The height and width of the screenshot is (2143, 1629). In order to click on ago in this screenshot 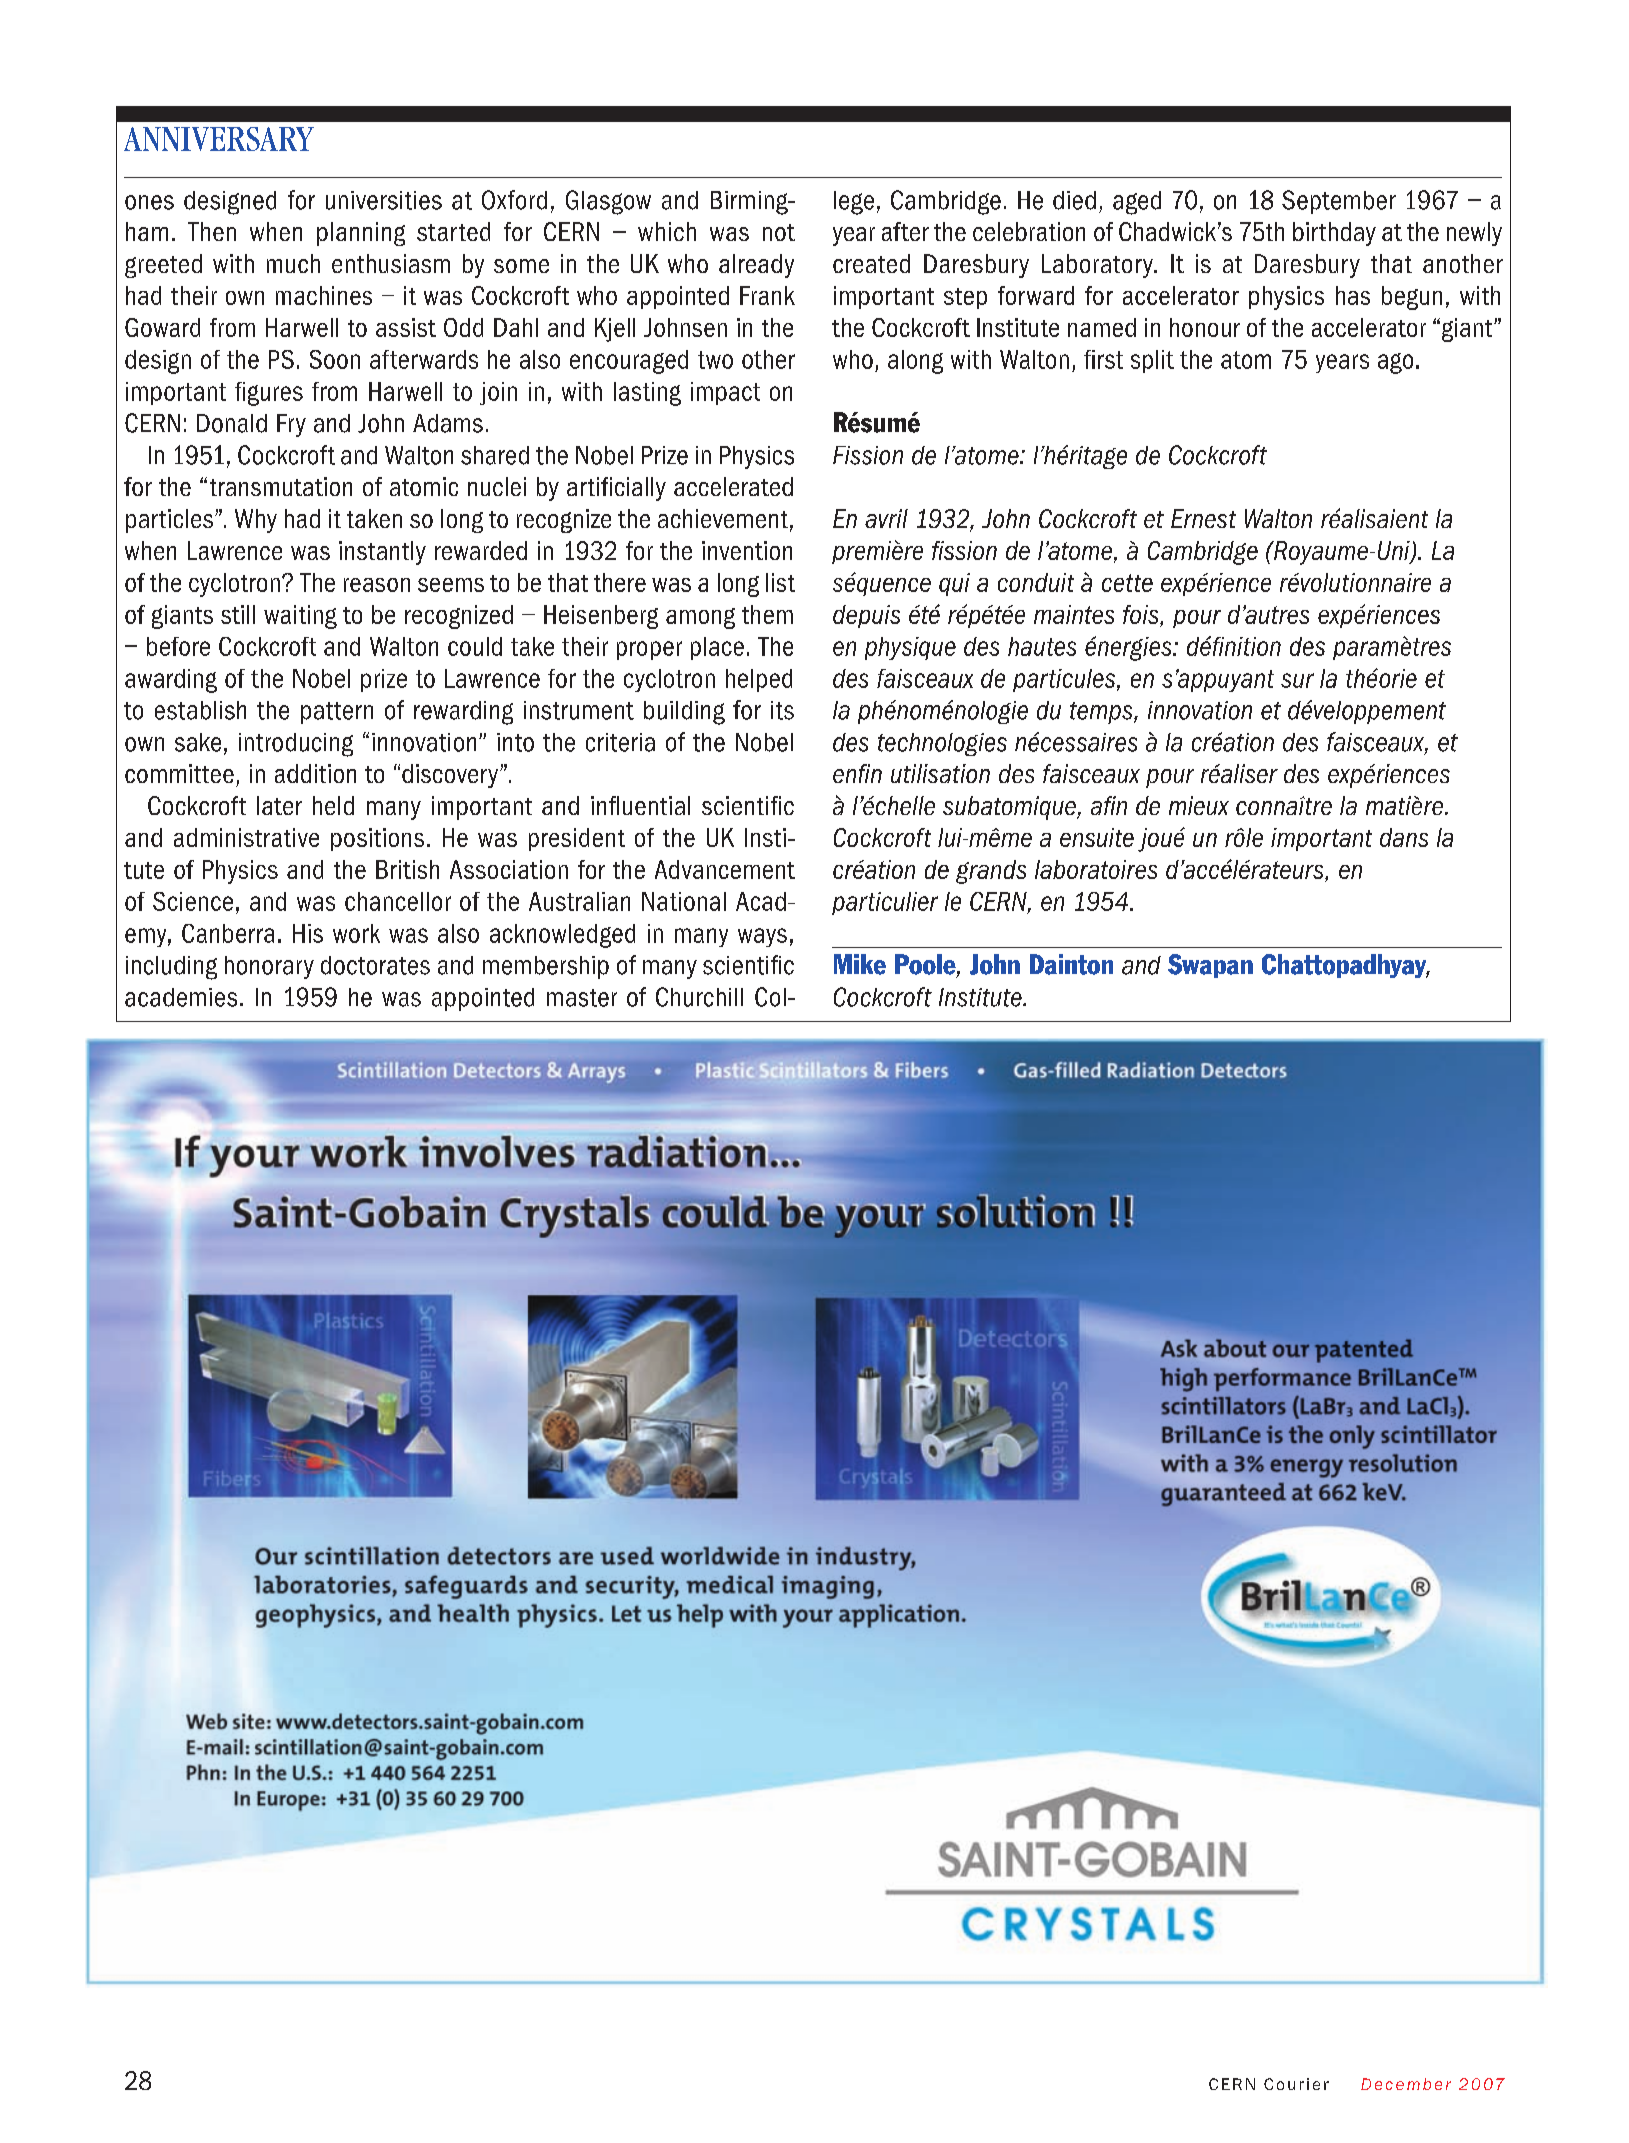, I will do `click(1395, 363)`.
